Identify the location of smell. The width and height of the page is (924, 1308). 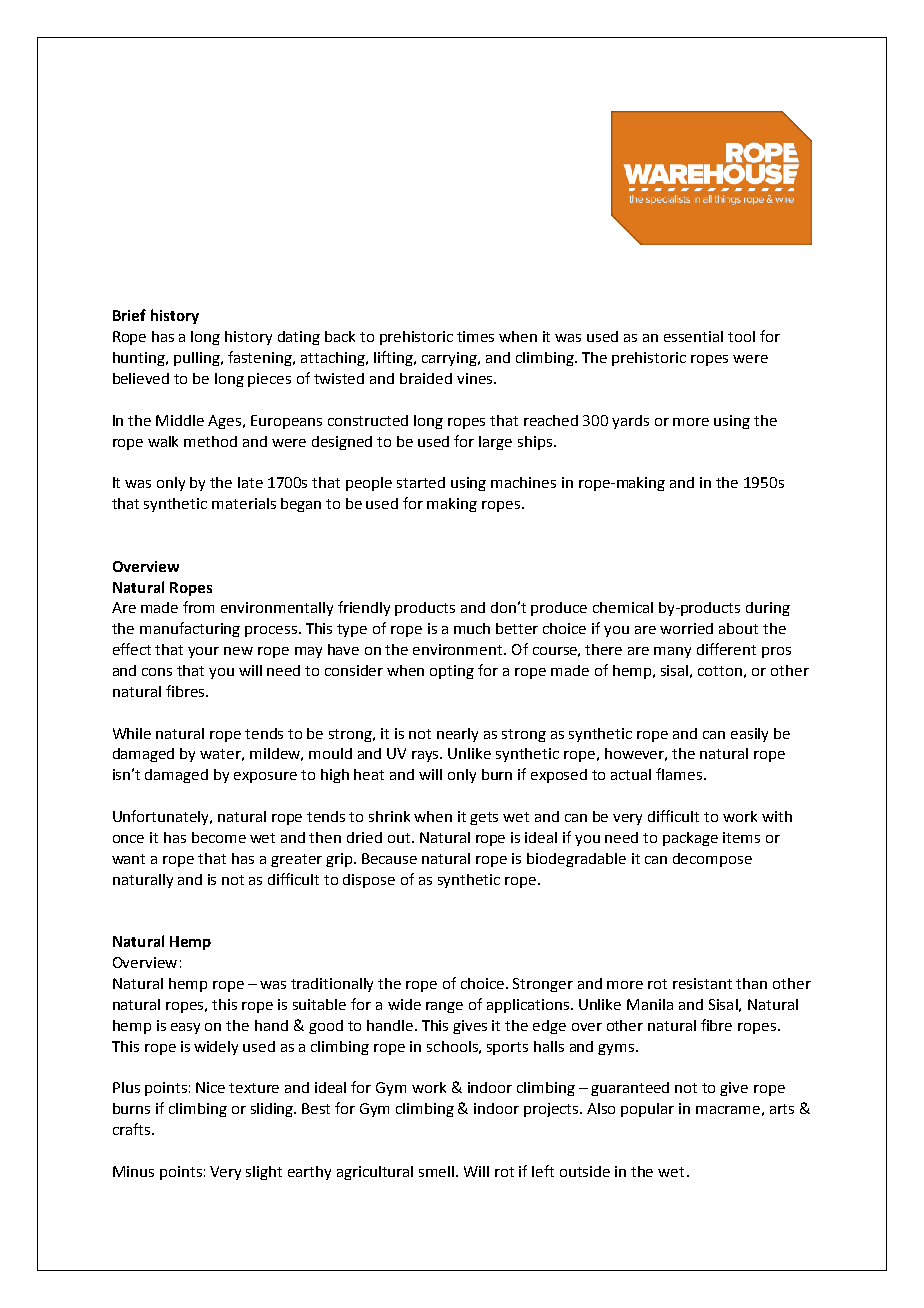
(438, 1171).
